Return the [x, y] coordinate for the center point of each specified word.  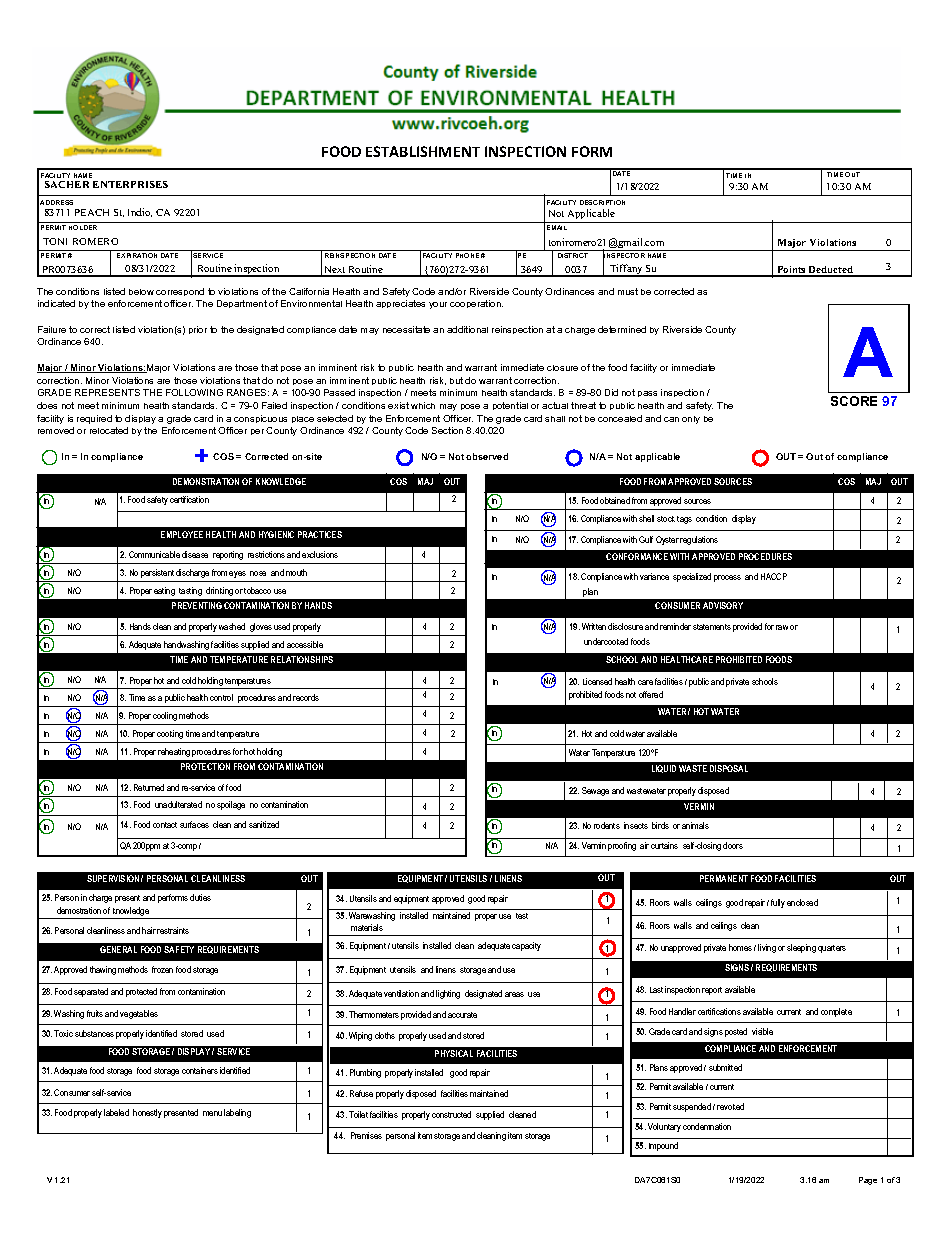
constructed [451, 1114]
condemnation [707, 1126]
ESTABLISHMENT [423, 151]
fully [778, 903]
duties [200, 897]
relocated [109, 430]
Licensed [597, 681]
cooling [165, 716]
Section [447, 430]
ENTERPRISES [130, 184]
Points [791, 271]
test [522, 916]
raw [782, 627]
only [691, 420]
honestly [147, 1113]
